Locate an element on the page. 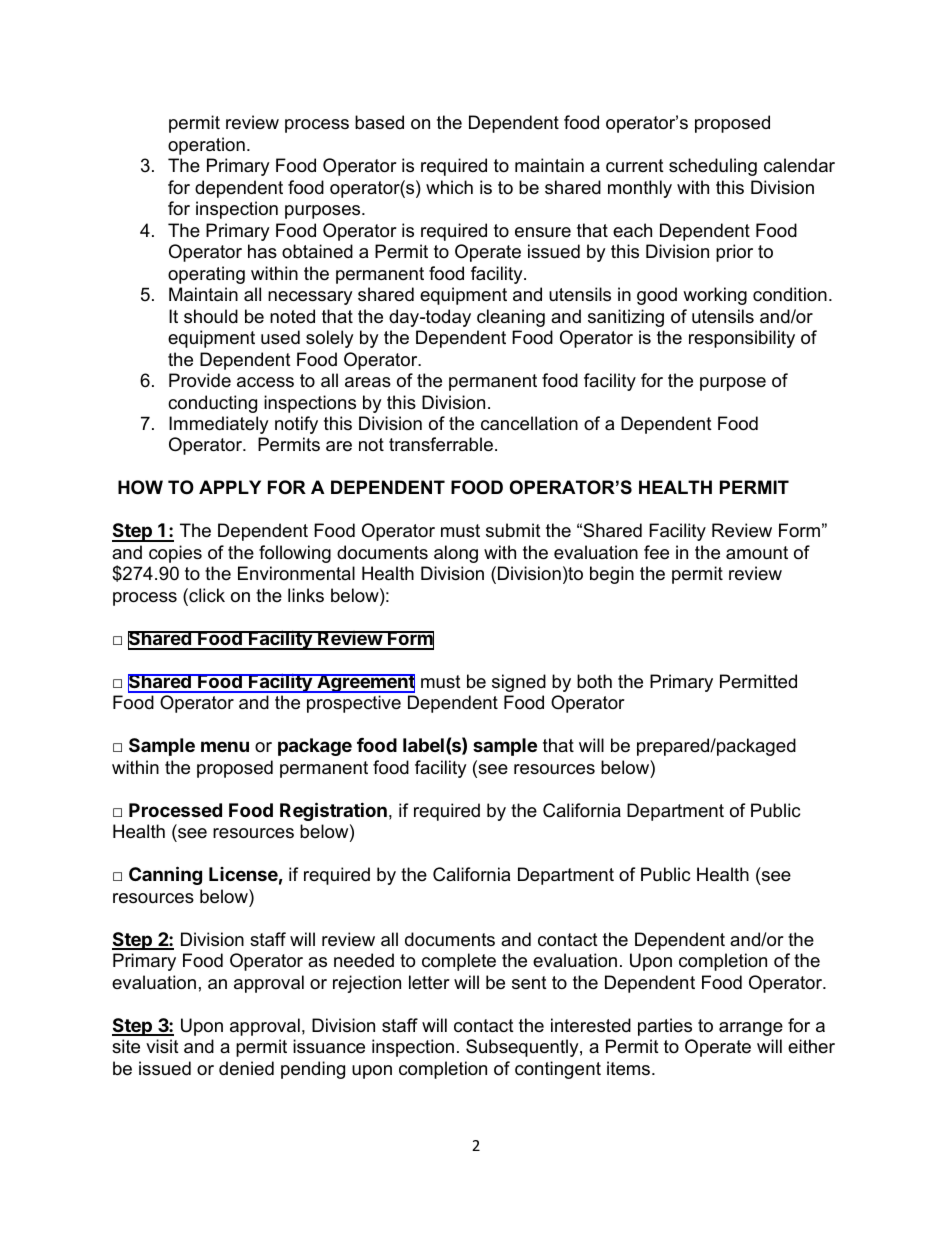 The width and height of the image is (952, 1233). visit is located at coordinates (162, 1046).
